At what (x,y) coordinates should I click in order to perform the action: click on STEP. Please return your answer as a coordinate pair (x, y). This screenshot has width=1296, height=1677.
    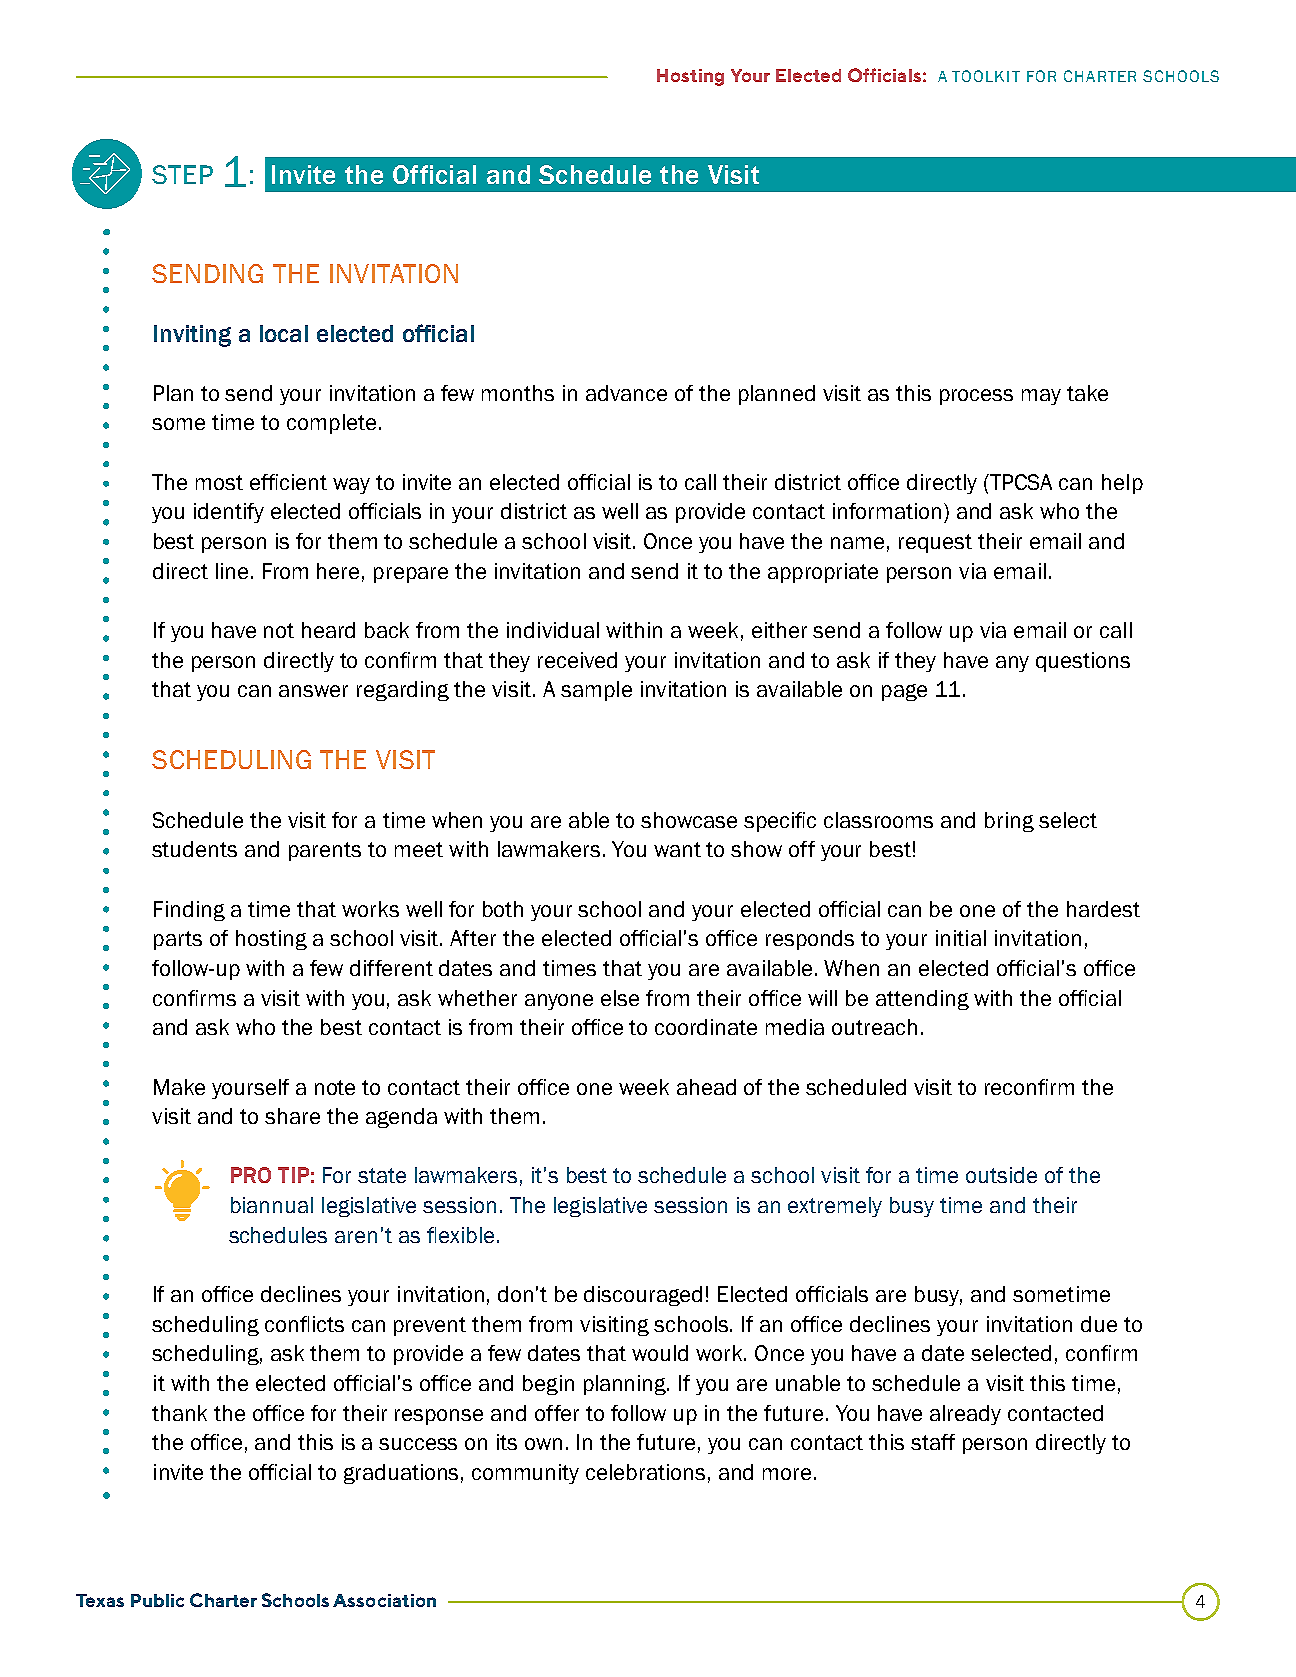
    Looking at the image, I should click on (182, 174).
